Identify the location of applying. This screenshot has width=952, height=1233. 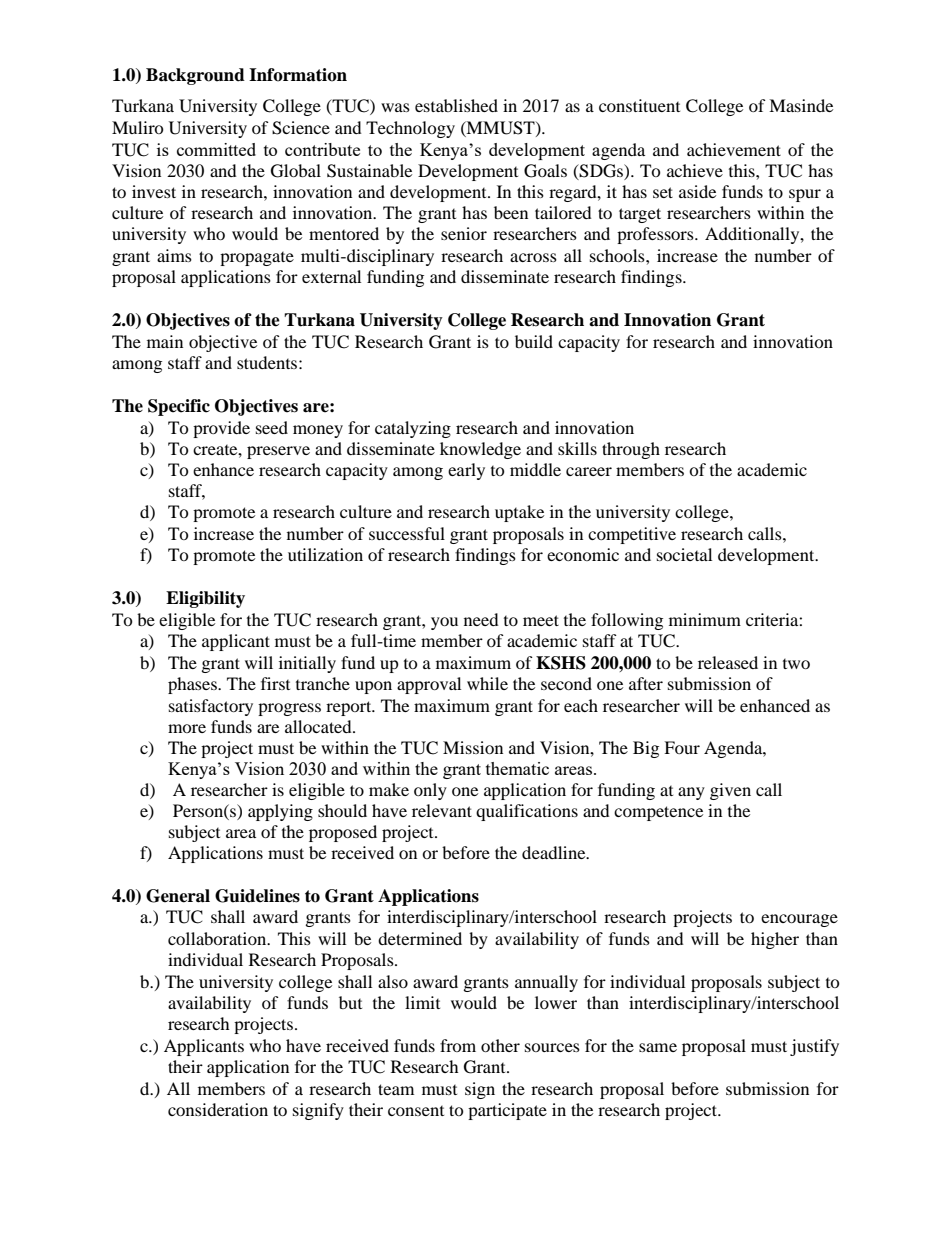
(280, 812).
